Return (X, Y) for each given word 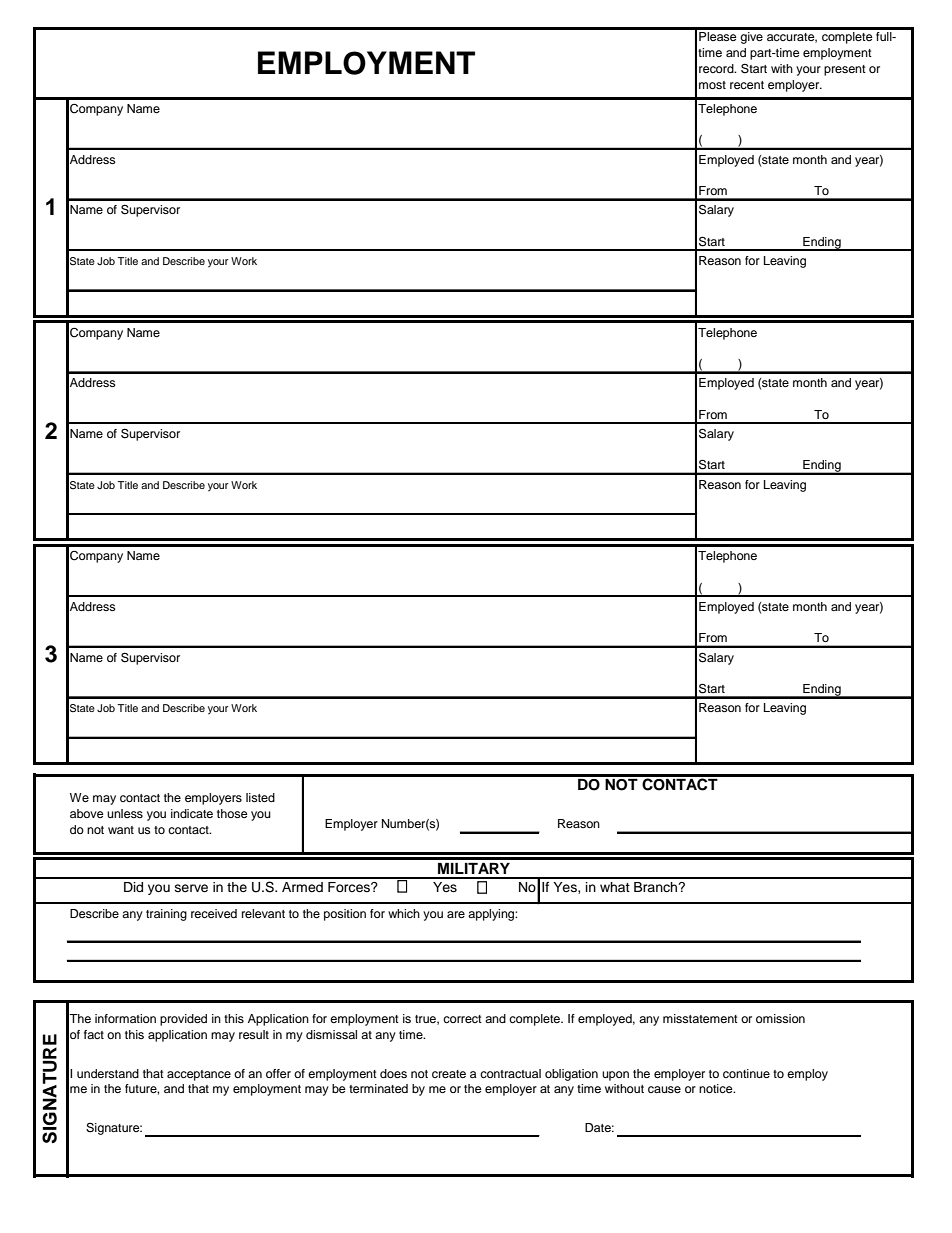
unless (125, 813)
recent (747, 85)
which (404, 913)
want (121, 830)
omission (780, 1018)
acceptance (199, 1075)
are (456, 914)
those (232, 813)
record (717, 68)
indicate (192, 813)
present (845, 70)
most (712, 85)
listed (260, 797)
